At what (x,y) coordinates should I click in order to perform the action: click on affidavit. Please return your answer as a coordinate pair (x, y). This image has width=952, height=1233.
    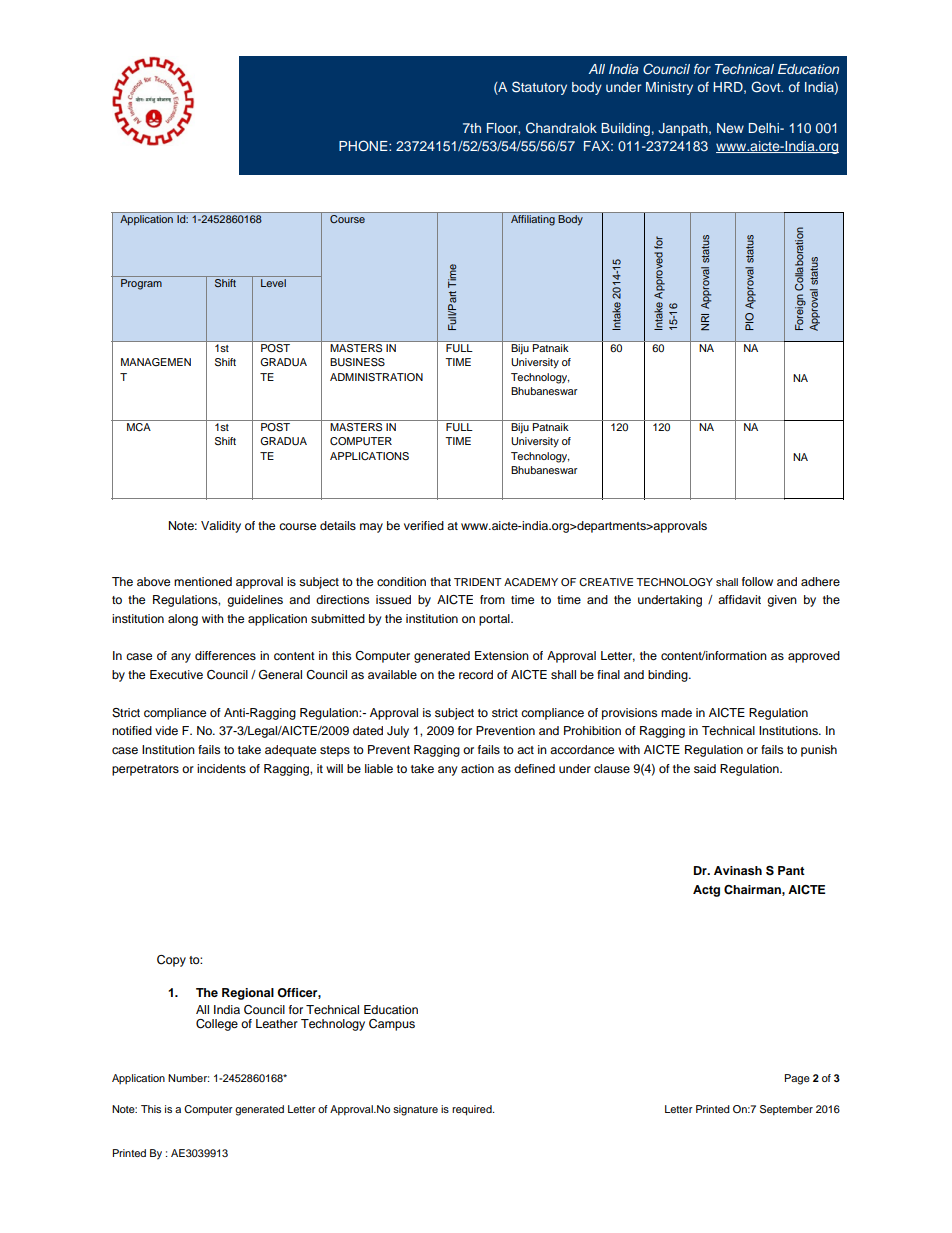
    Looking at the image, I should click on (739, 599).
